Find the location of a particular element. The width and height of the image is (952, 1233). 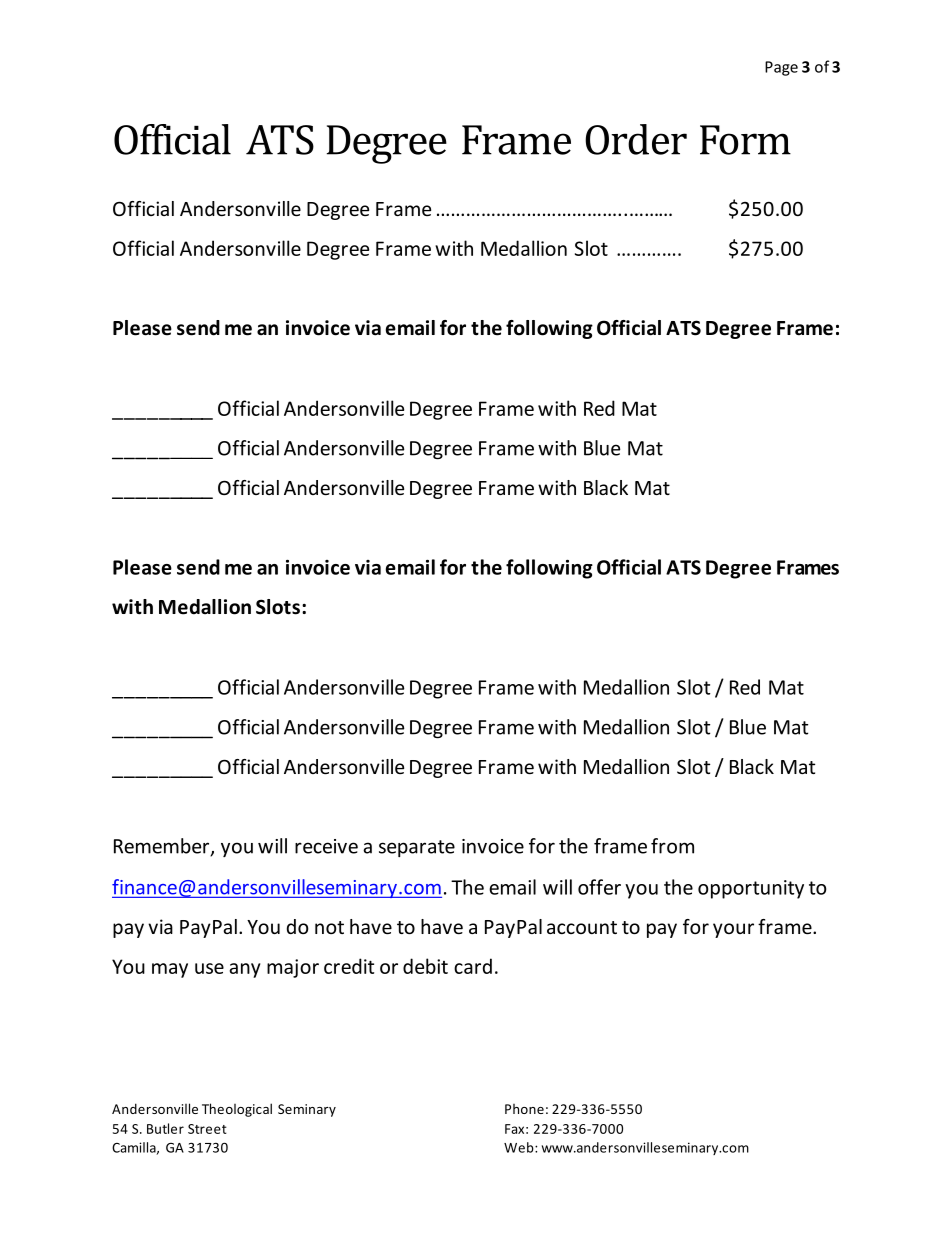

Remember is located at coordinates (163, 847).
